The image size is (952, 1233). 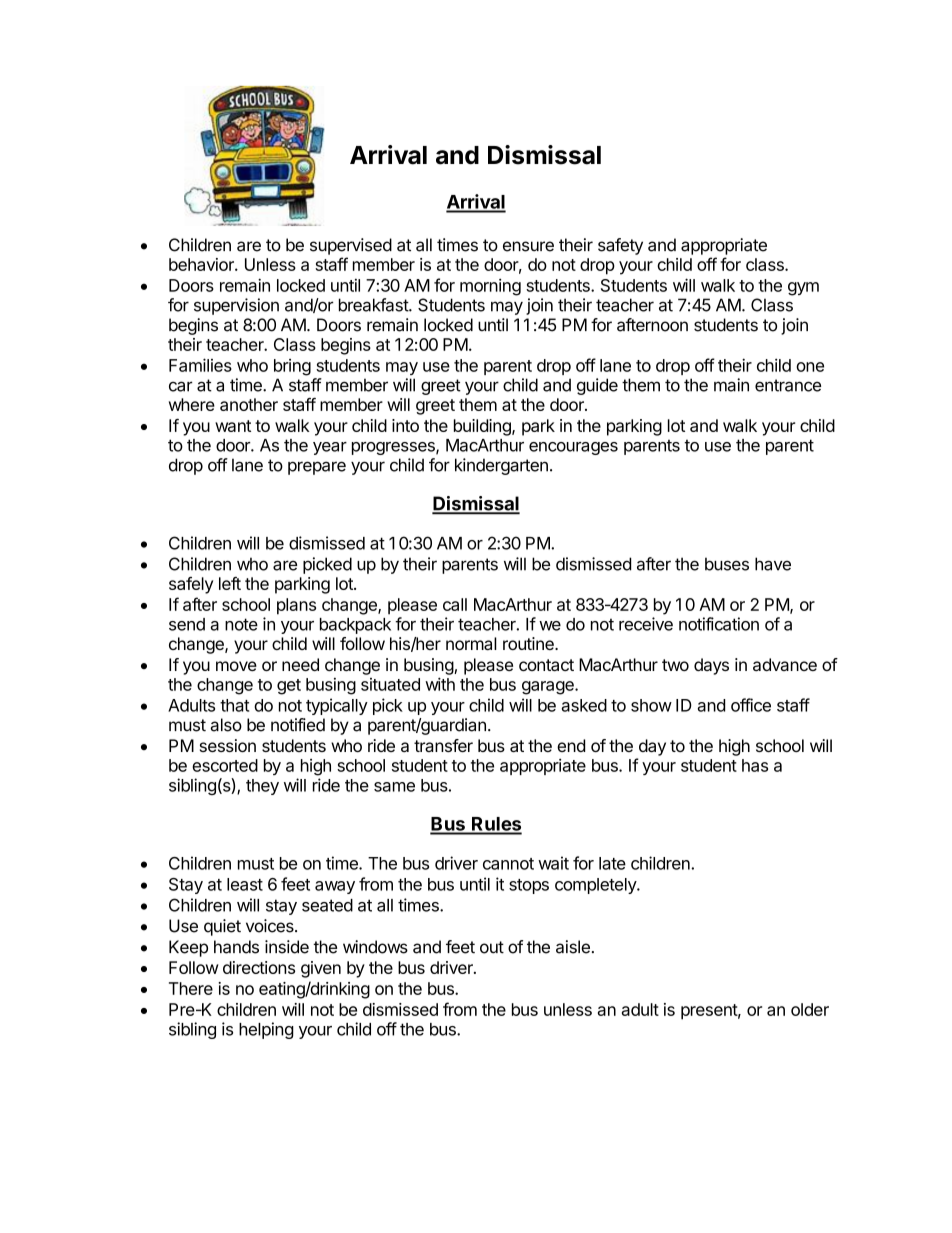 I want to click on want, so click(x=233, y=426).
